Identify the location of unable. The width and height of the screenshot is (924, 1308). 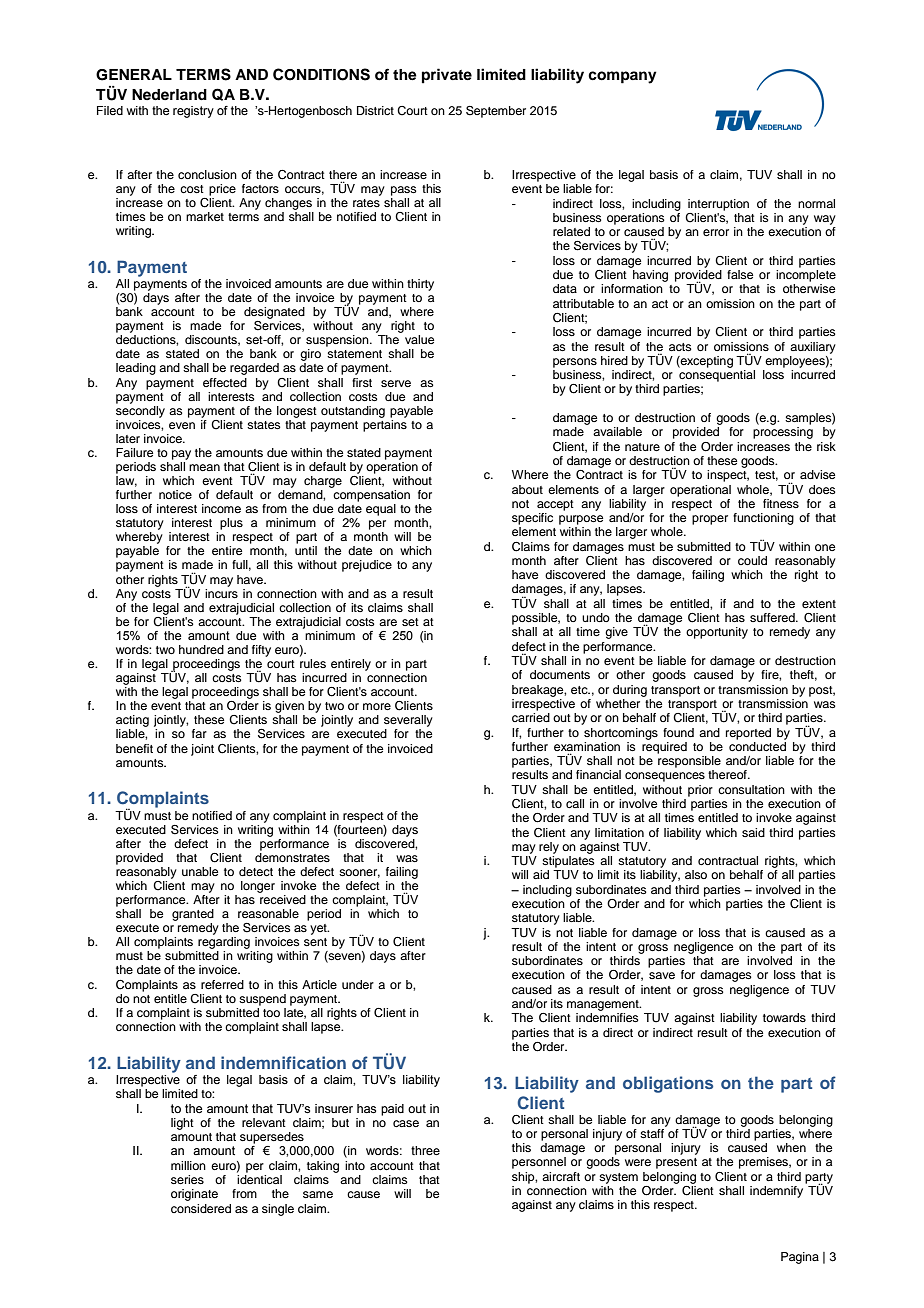
(200, 871).
